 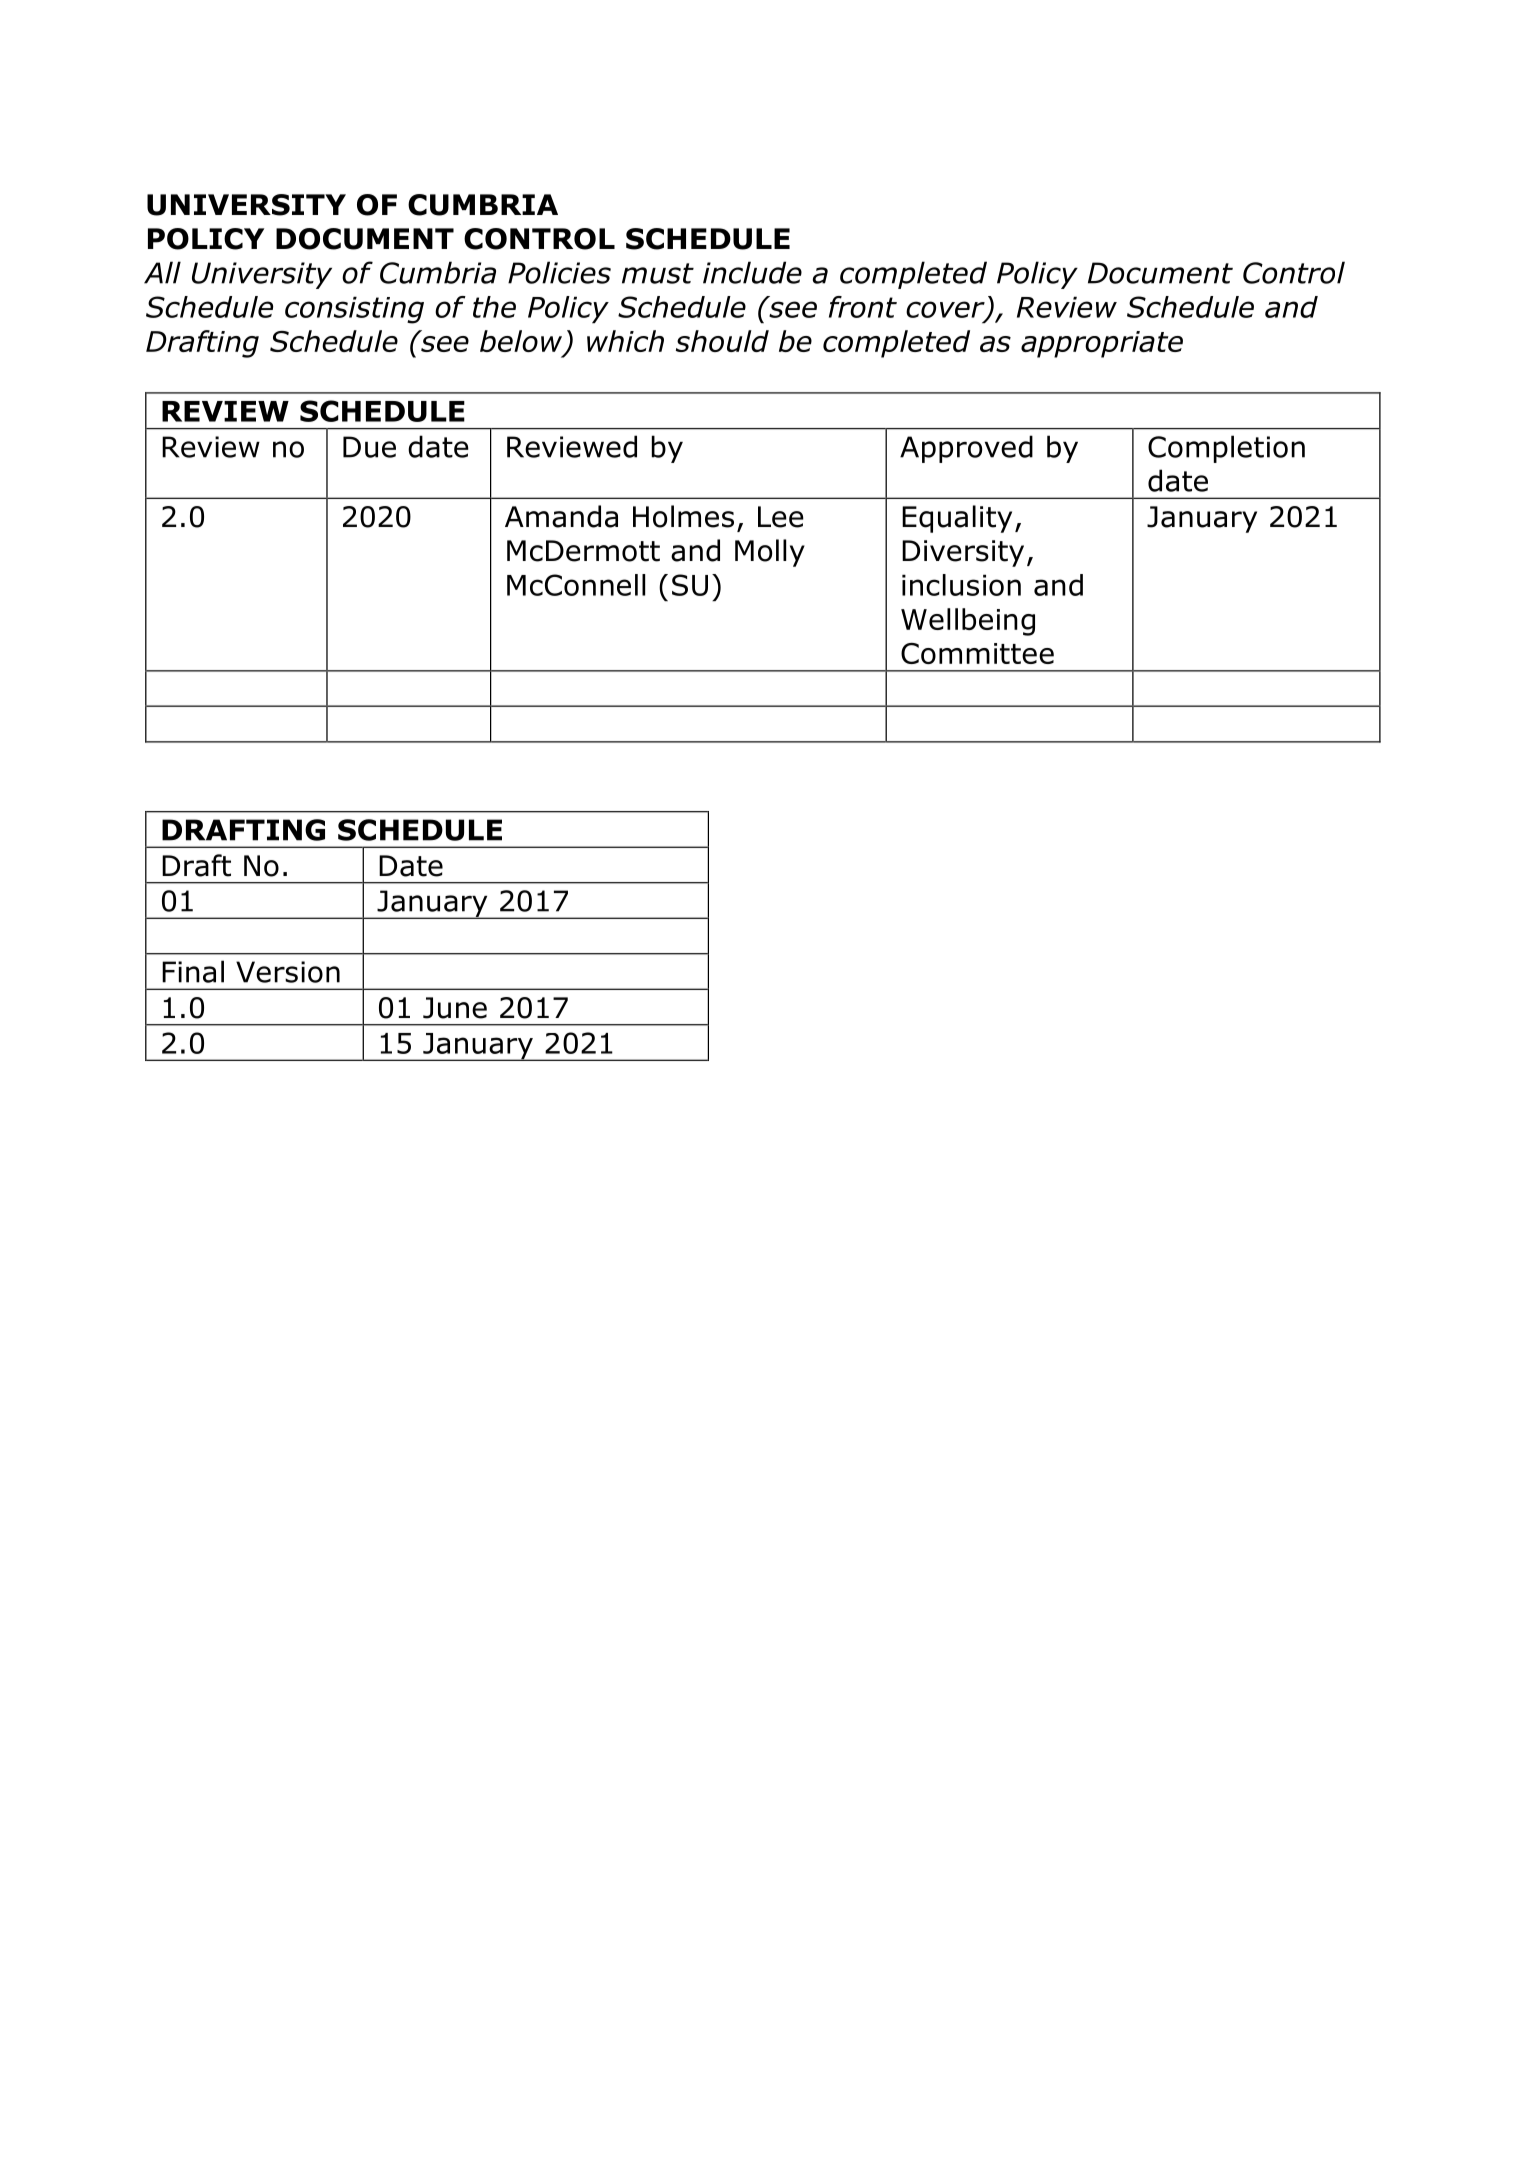 What do you see at coordinates (455, 1008) in the page?
I see `June` at bounding box center [455, 1008].
